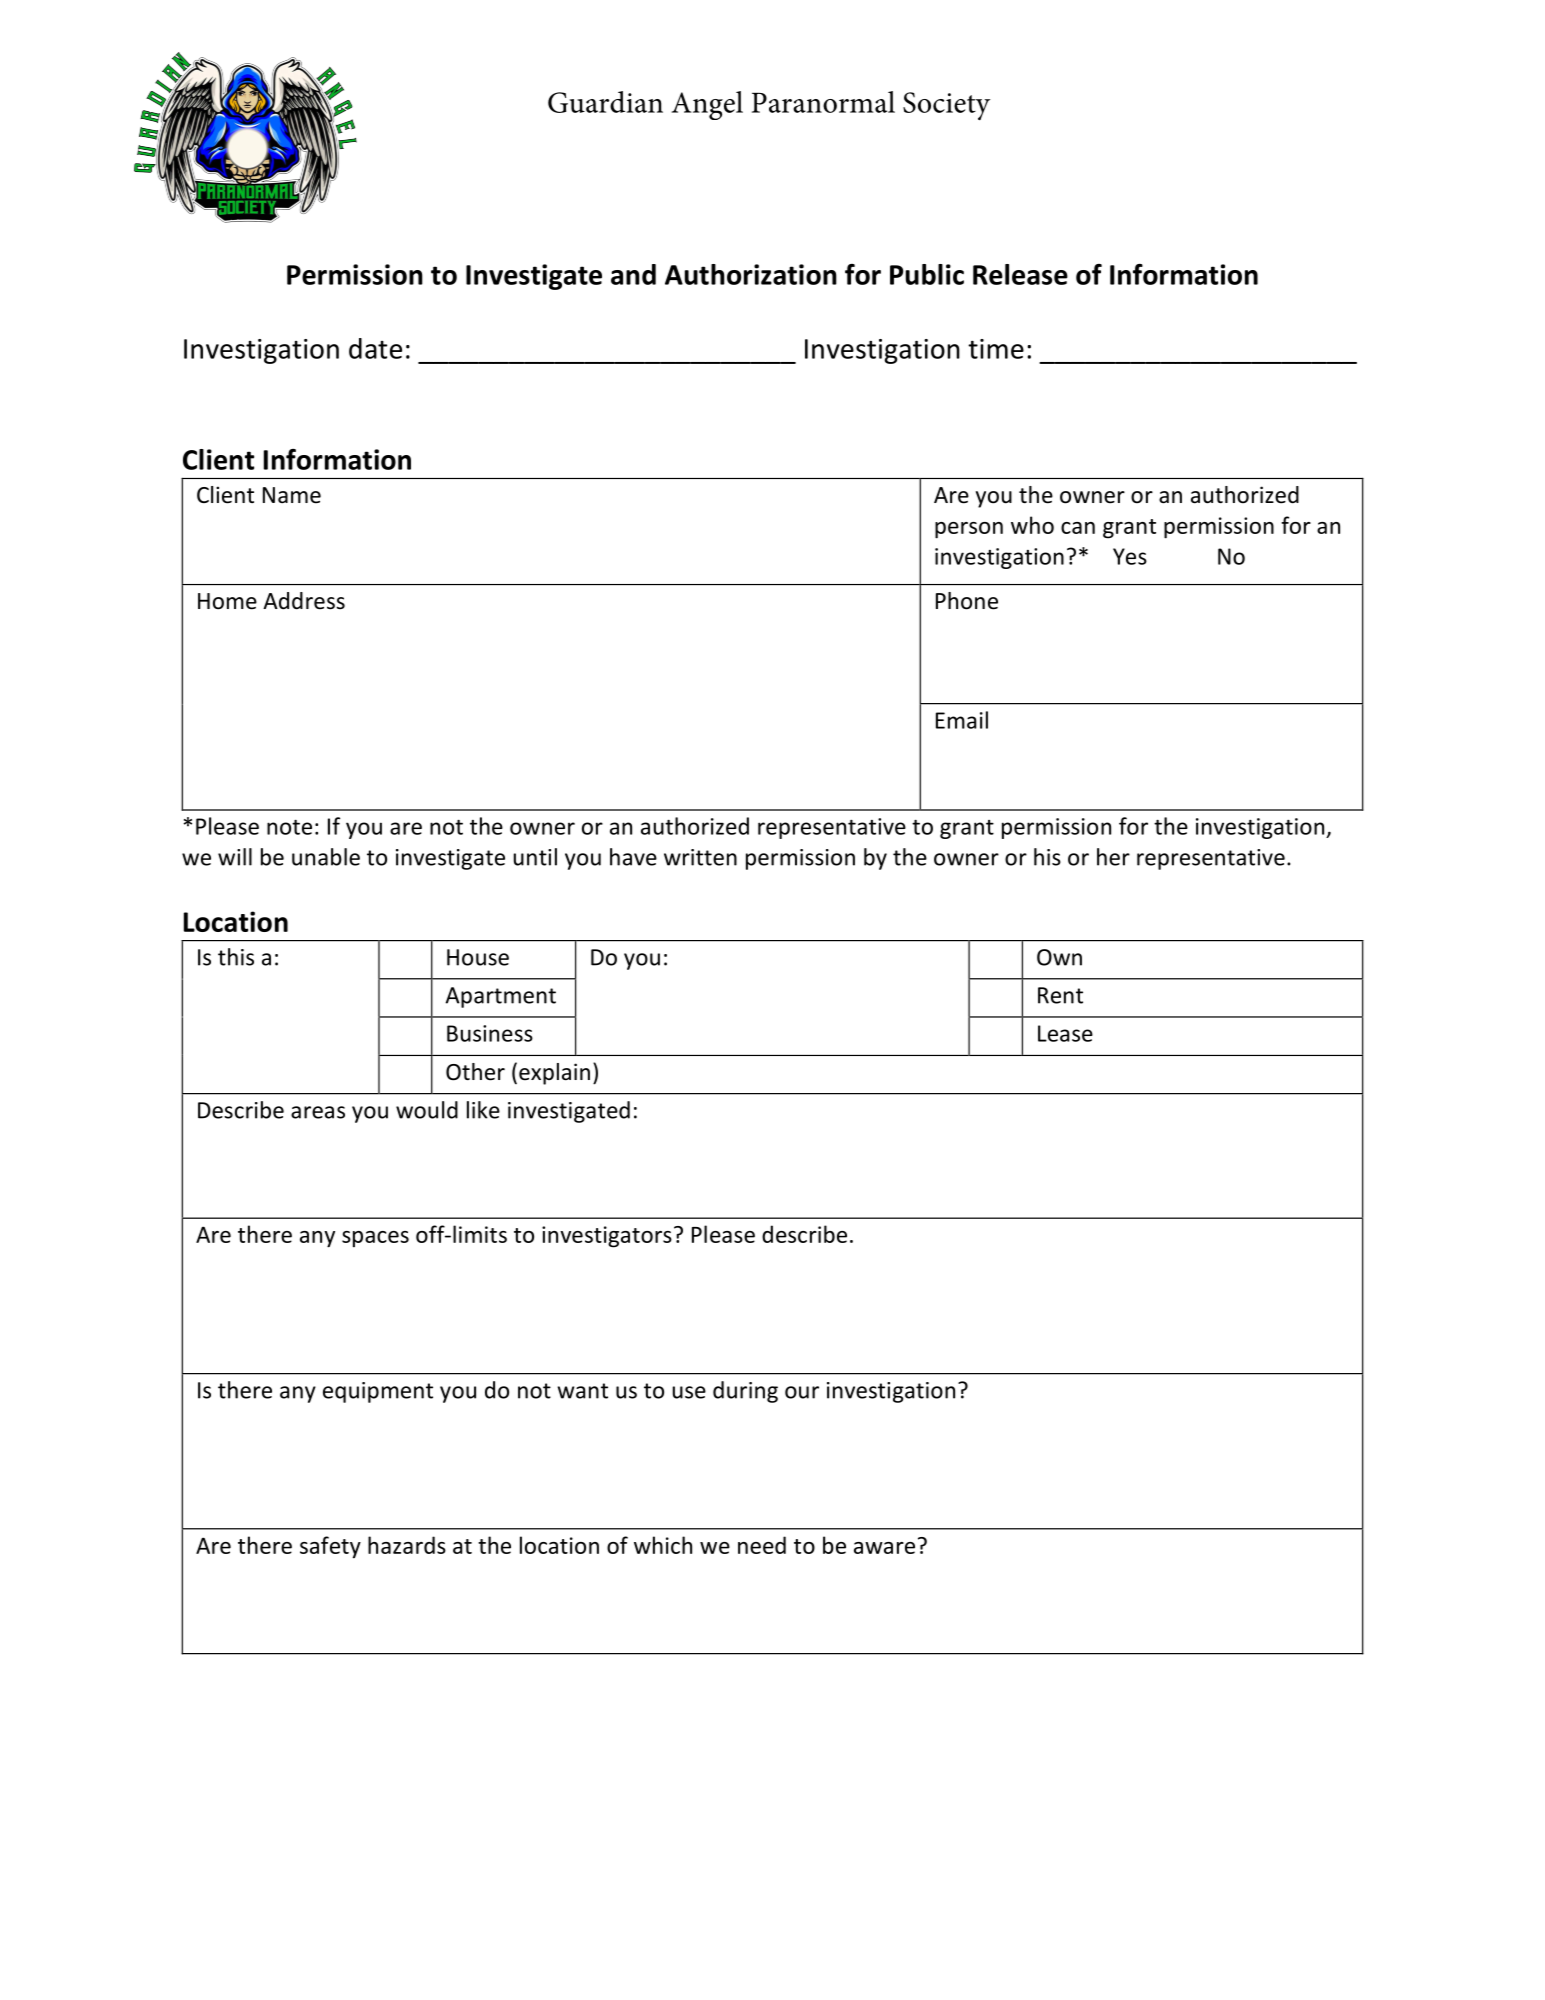 This document has width=1545, height=2000. What do you see at coordinates (962, 720) in the document?
I see `Email` at bounding box center [962, 720].
